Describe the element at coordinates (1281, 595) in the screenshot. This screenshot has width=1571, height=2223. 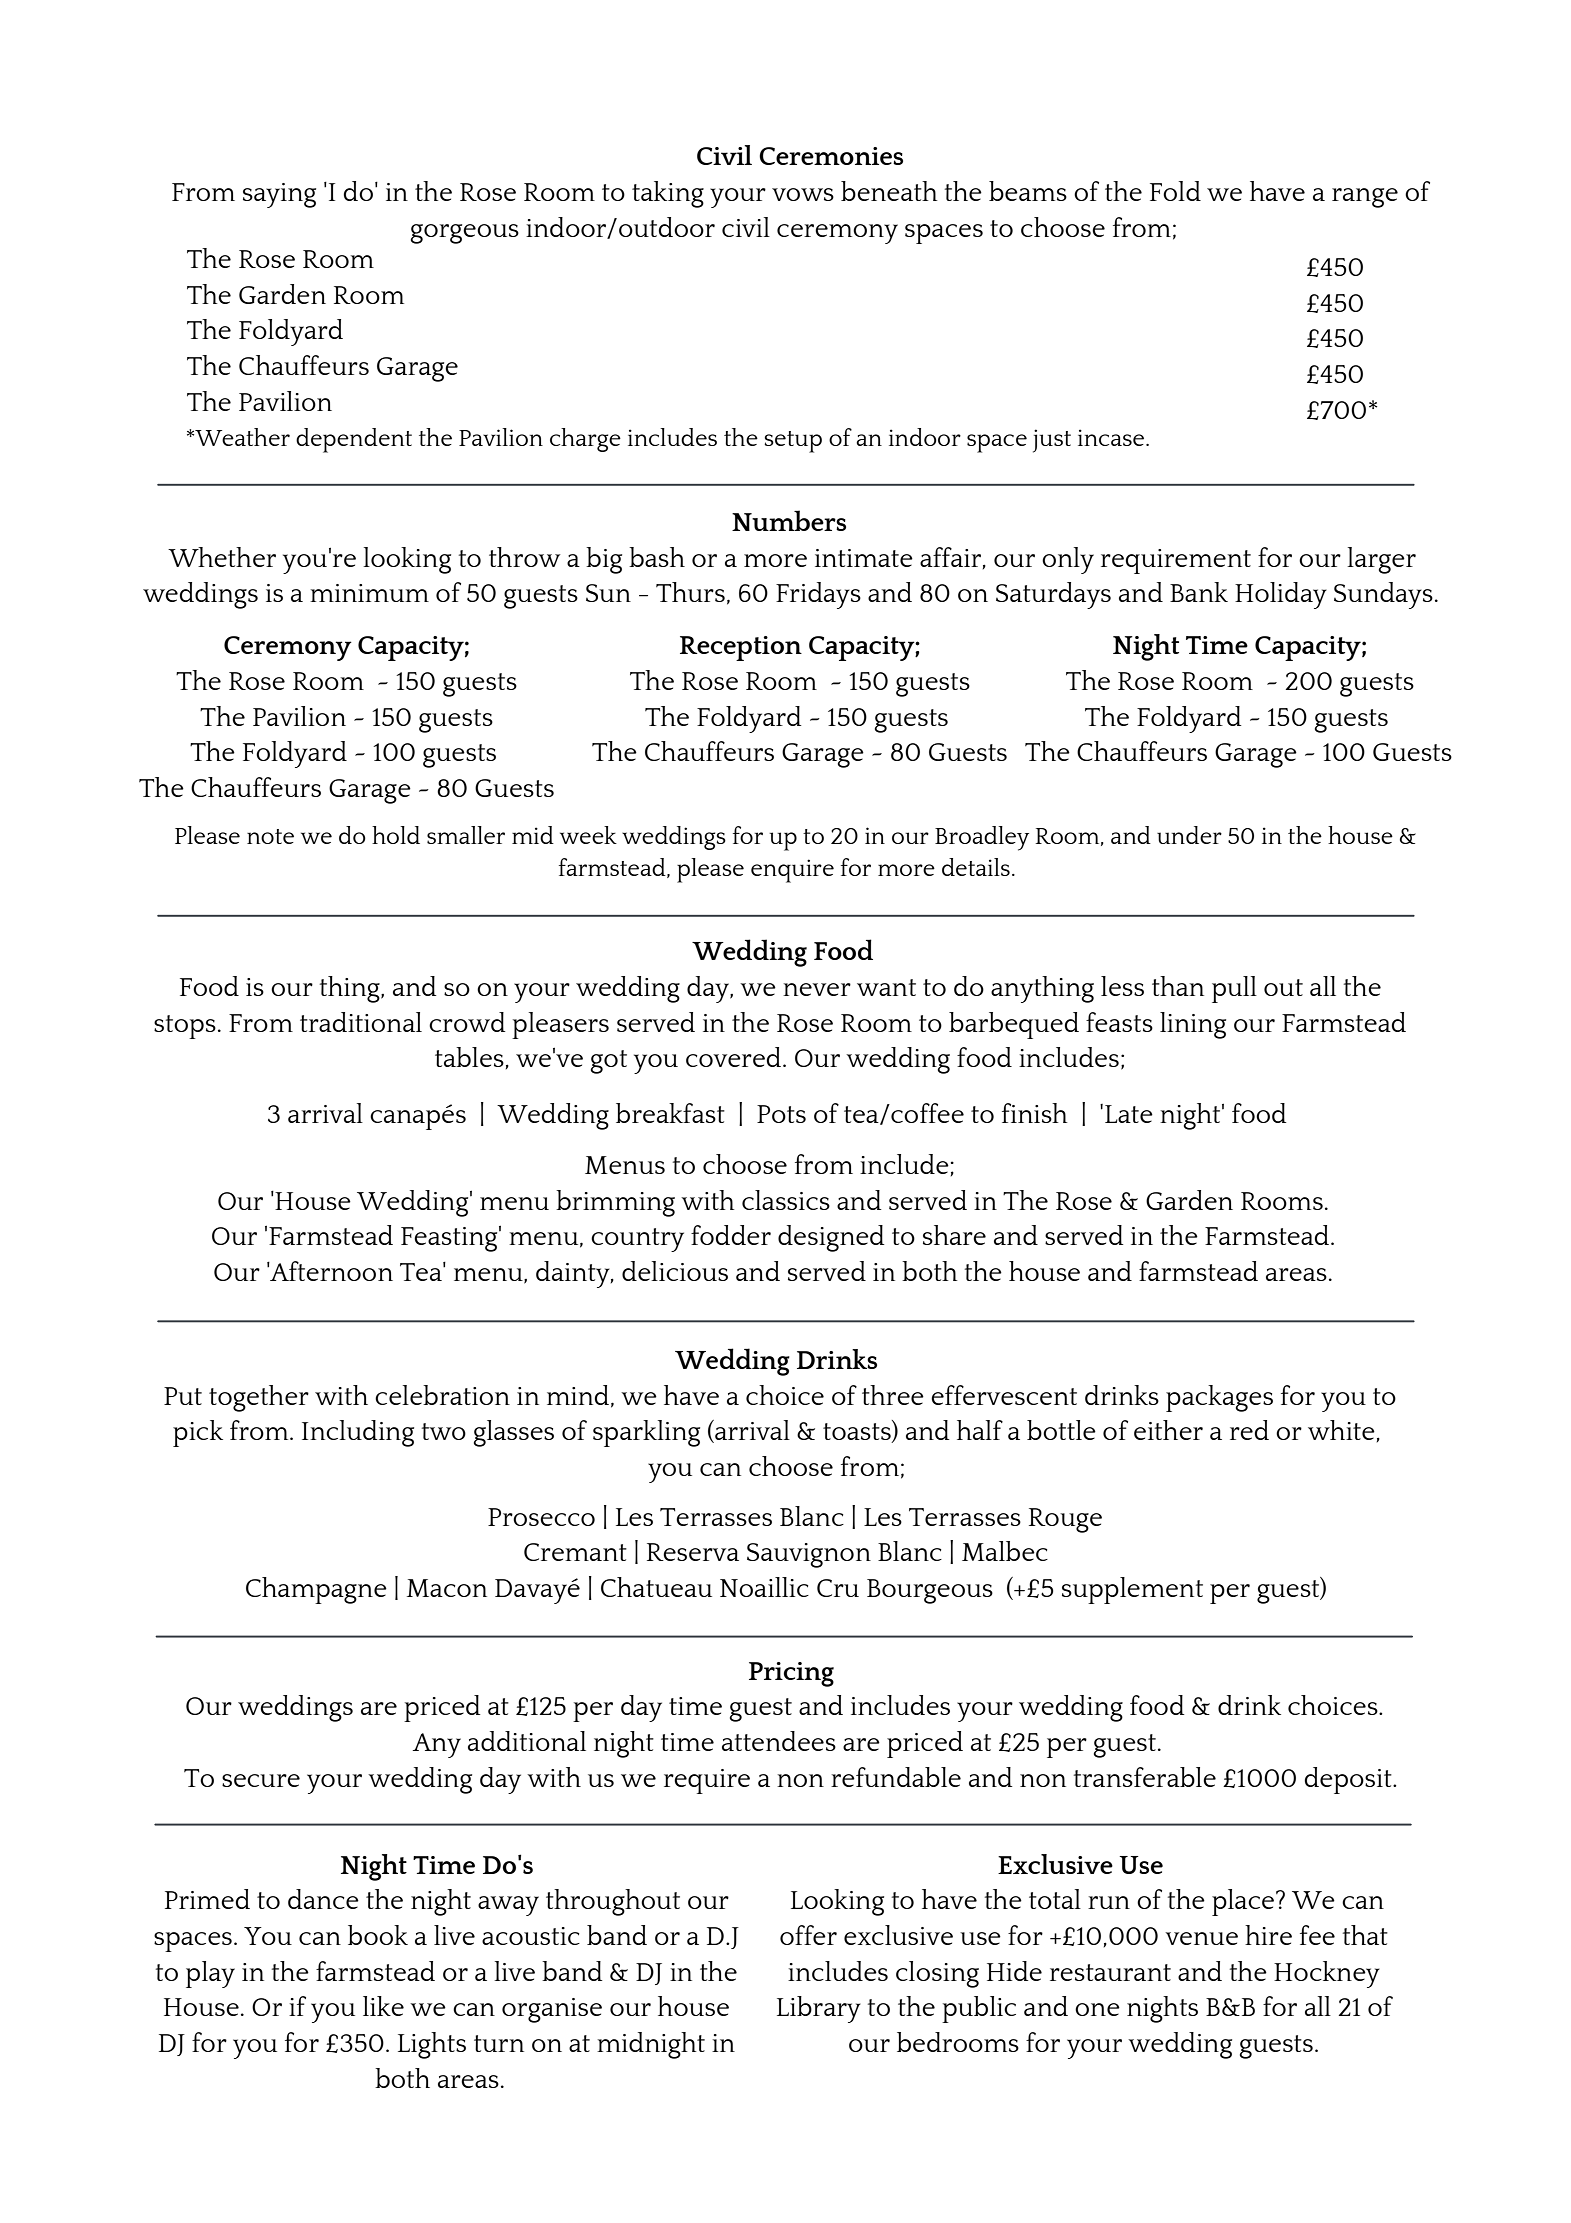
I see `Holiday` at that location.
